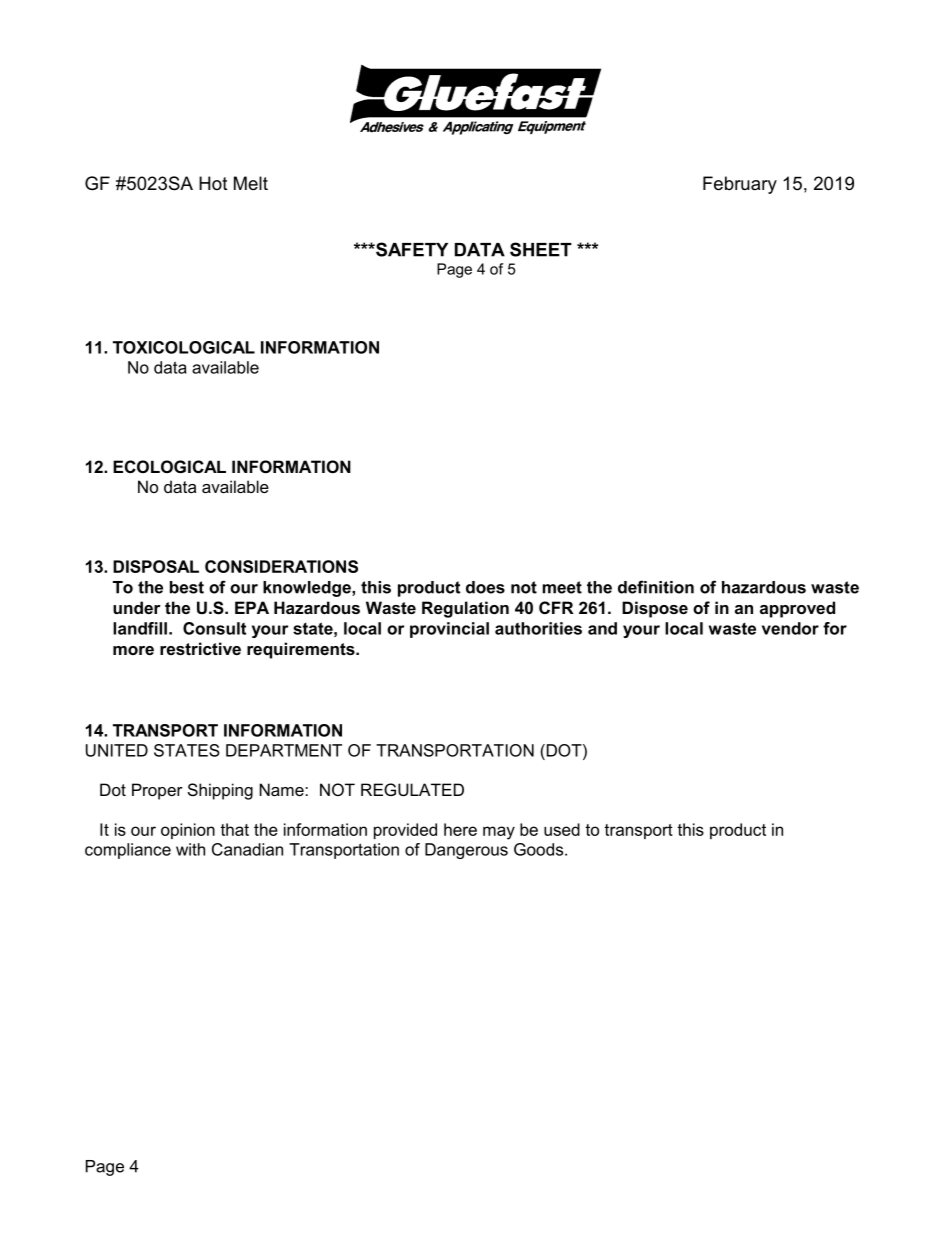 Image resolution: width=952 pixels, height=1233 pixels. What do you see at coordinates (169, 466) in the screenshot?
I see `ECOLOGICAL` at bounding box center [169, 466].
